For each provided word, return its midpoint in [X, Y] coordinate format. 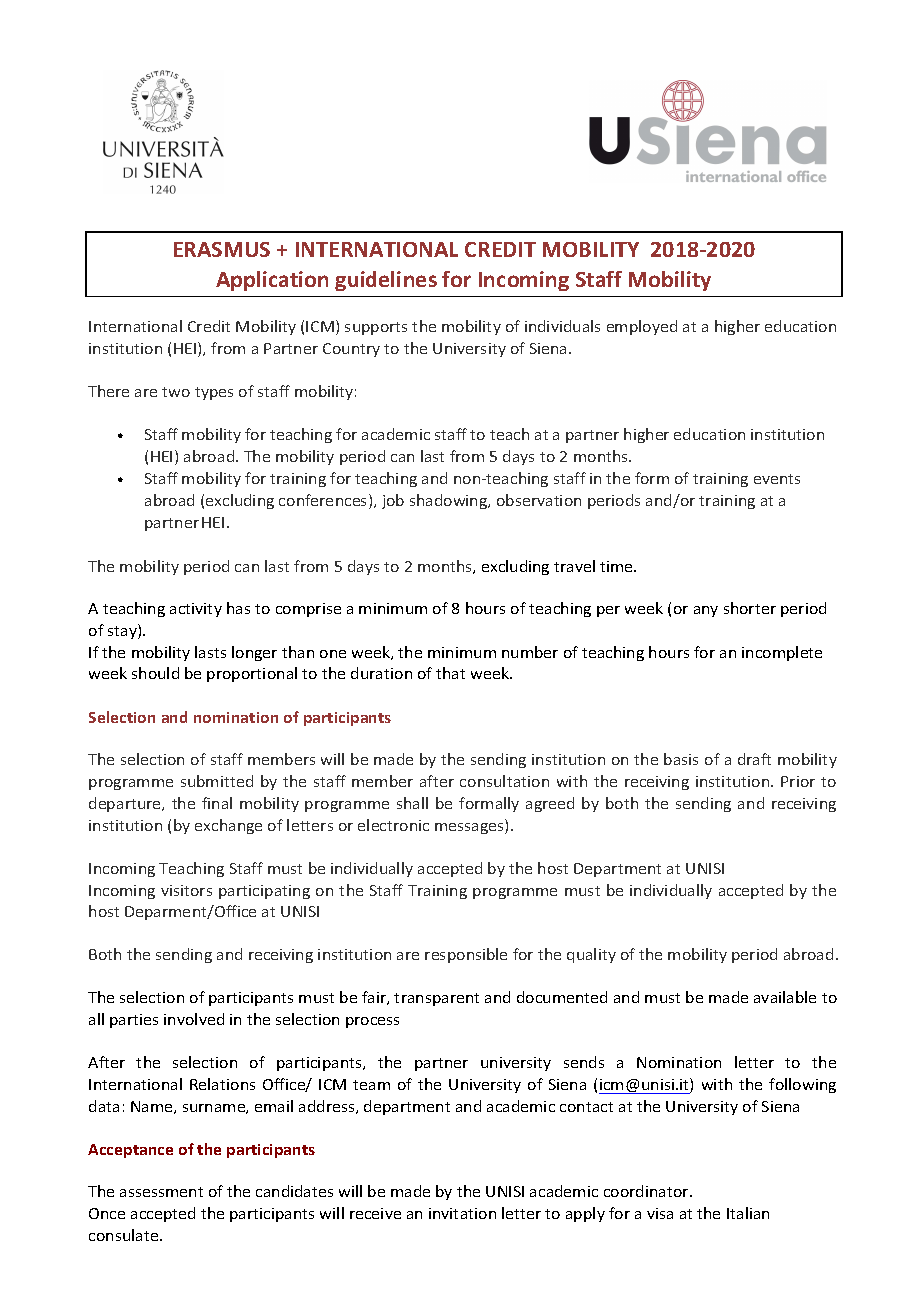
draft [754, 759]
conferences [324, 501]
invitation [462, 1213]
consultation [504, 781]
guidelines [386, 281]
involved [194, 1019]
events [777, 479]
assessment [161, 1192]
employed [642, 327]
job [393, 501]
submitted [217, 781]
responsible [466, 955]
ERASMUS [222, 249]
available [785, 997]
